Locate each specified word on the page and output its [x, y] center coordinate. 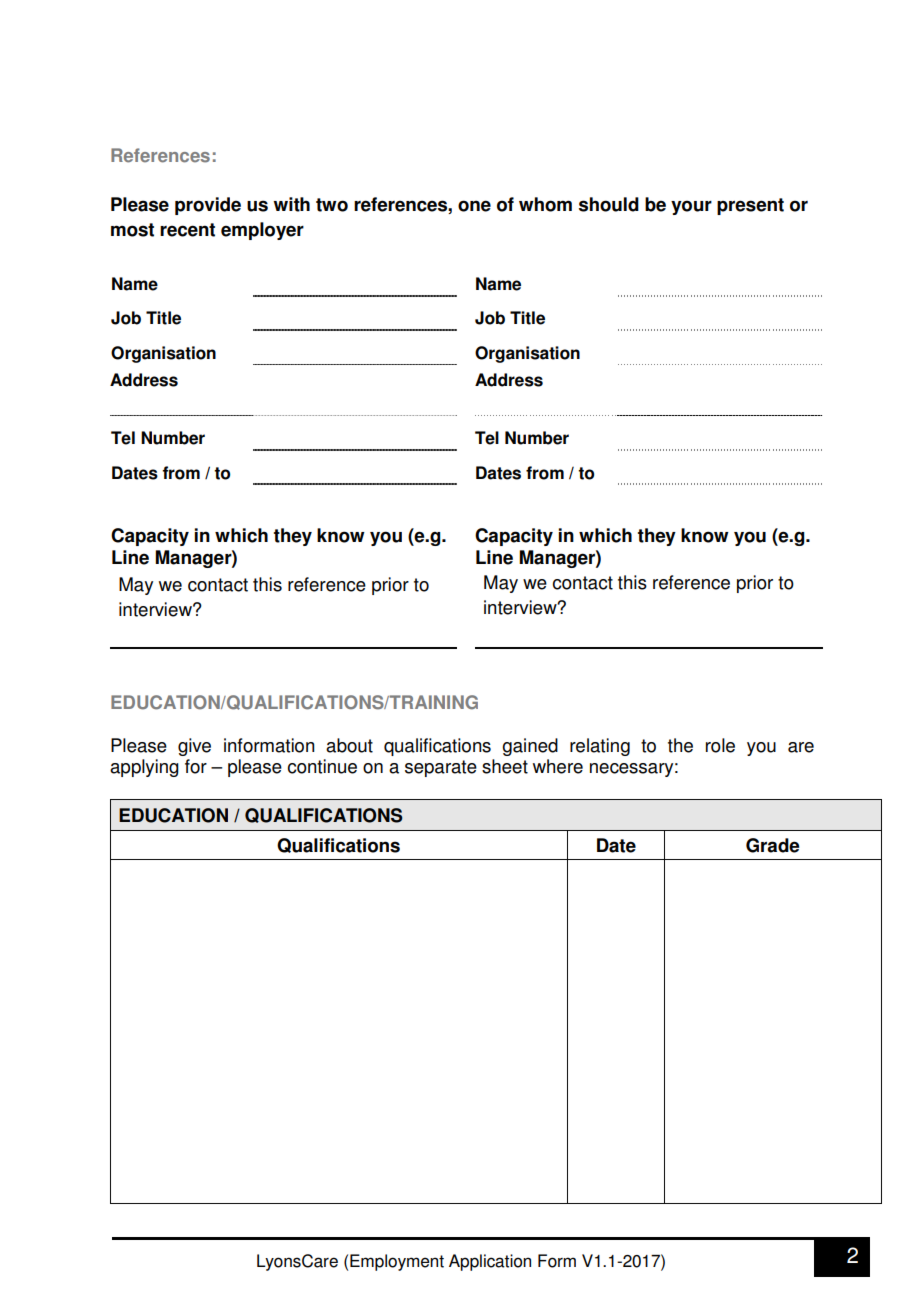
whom [545, 204]
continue [322, 766]
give [194, 747]
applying [144, 768]
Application [490, 1262]
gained [530, 747]
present [750, 206]
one [474, 206]
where [558, 766]
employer [262, 231]
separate [441, 768]
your [691, 207]
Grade [772, 845]
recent [187, 230]
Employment [397, 1262]
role [720, 745]
